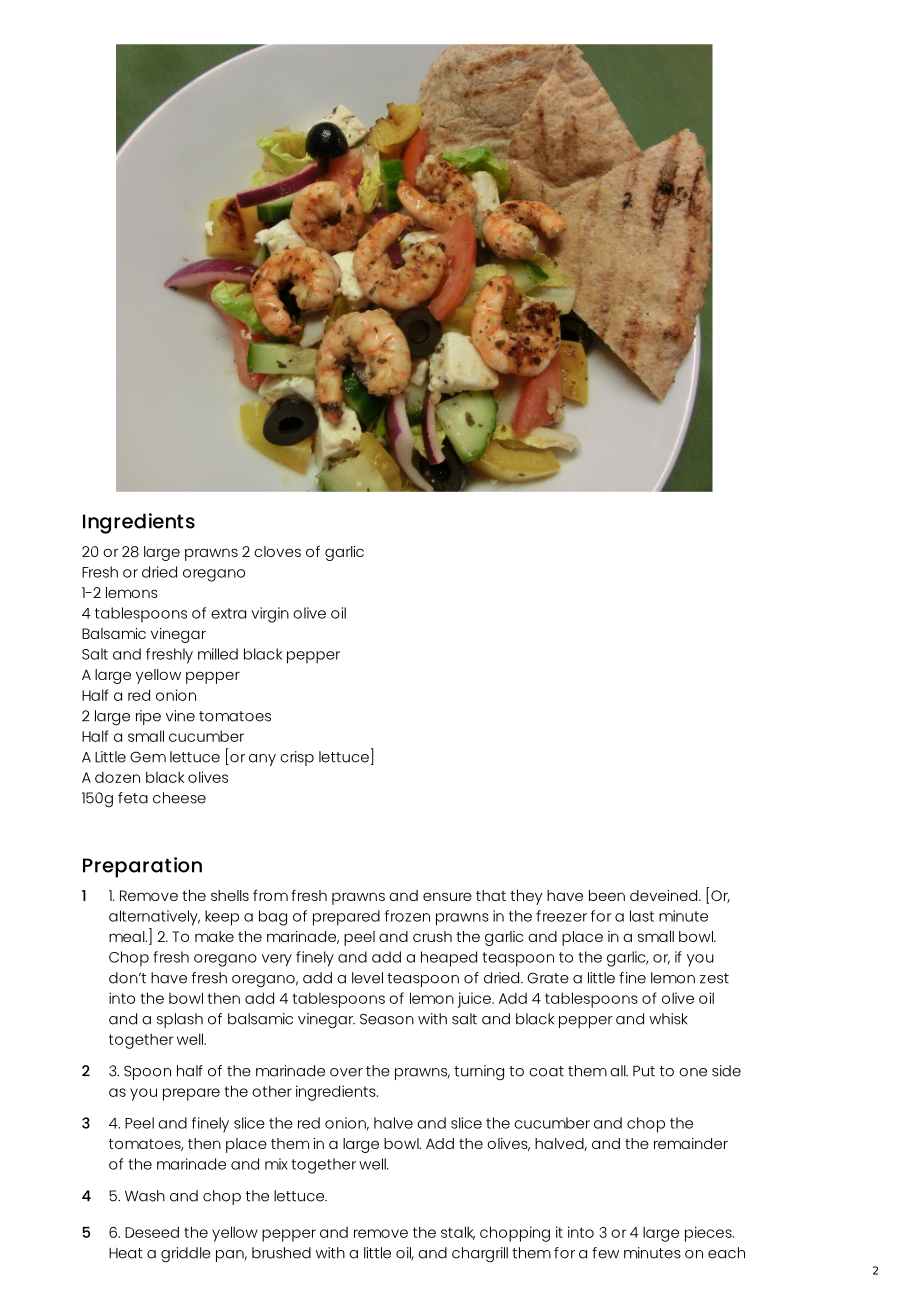 The width and height of the screenshot is (924, 1308). Describe the element at coordinates (297, 758) in the screenshot. I see `crisp` at that location.
